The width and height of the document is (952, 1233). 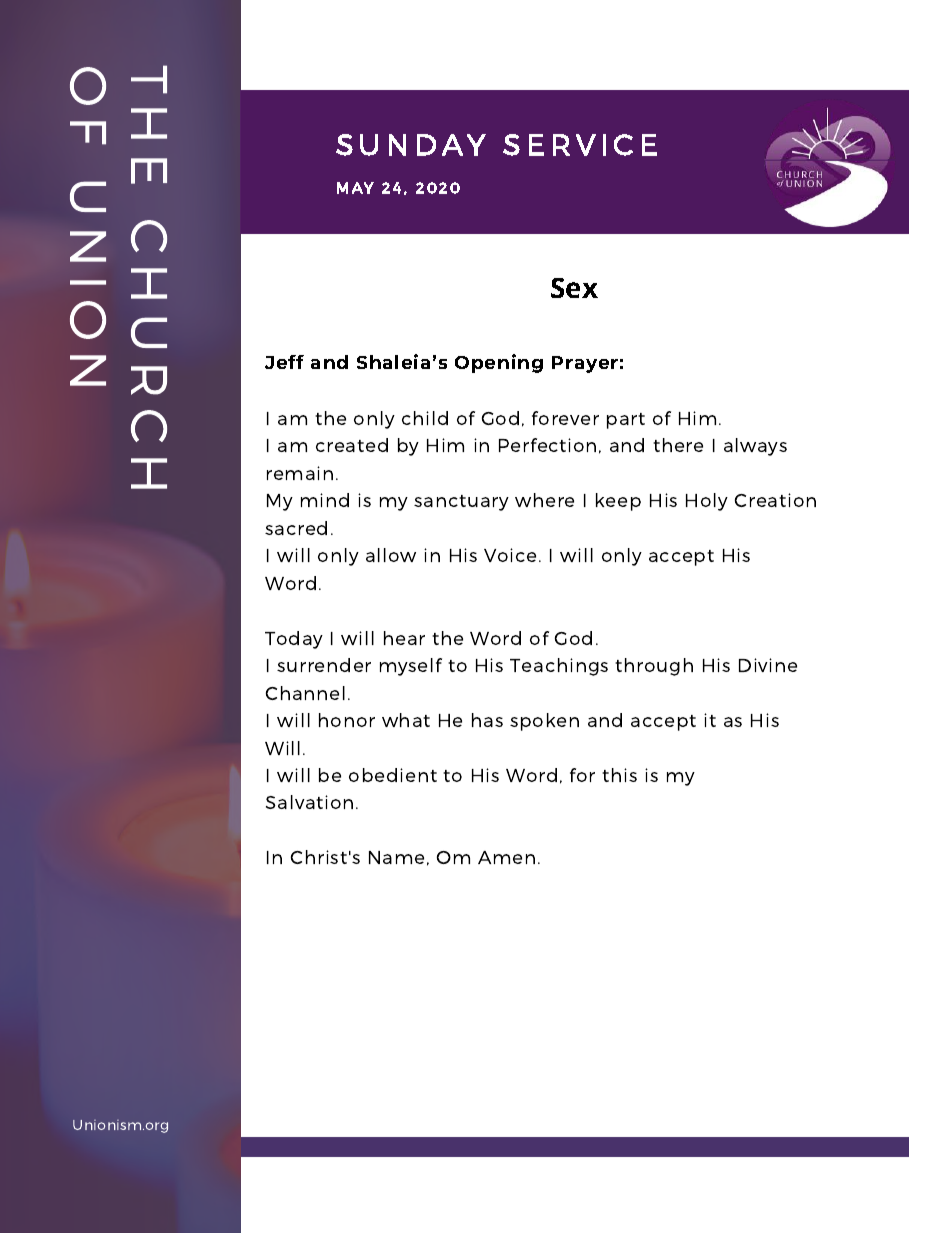 What do you see at coordinates (324, 665) in the document?
I see `surrender` at bounding box center [324, 665].
